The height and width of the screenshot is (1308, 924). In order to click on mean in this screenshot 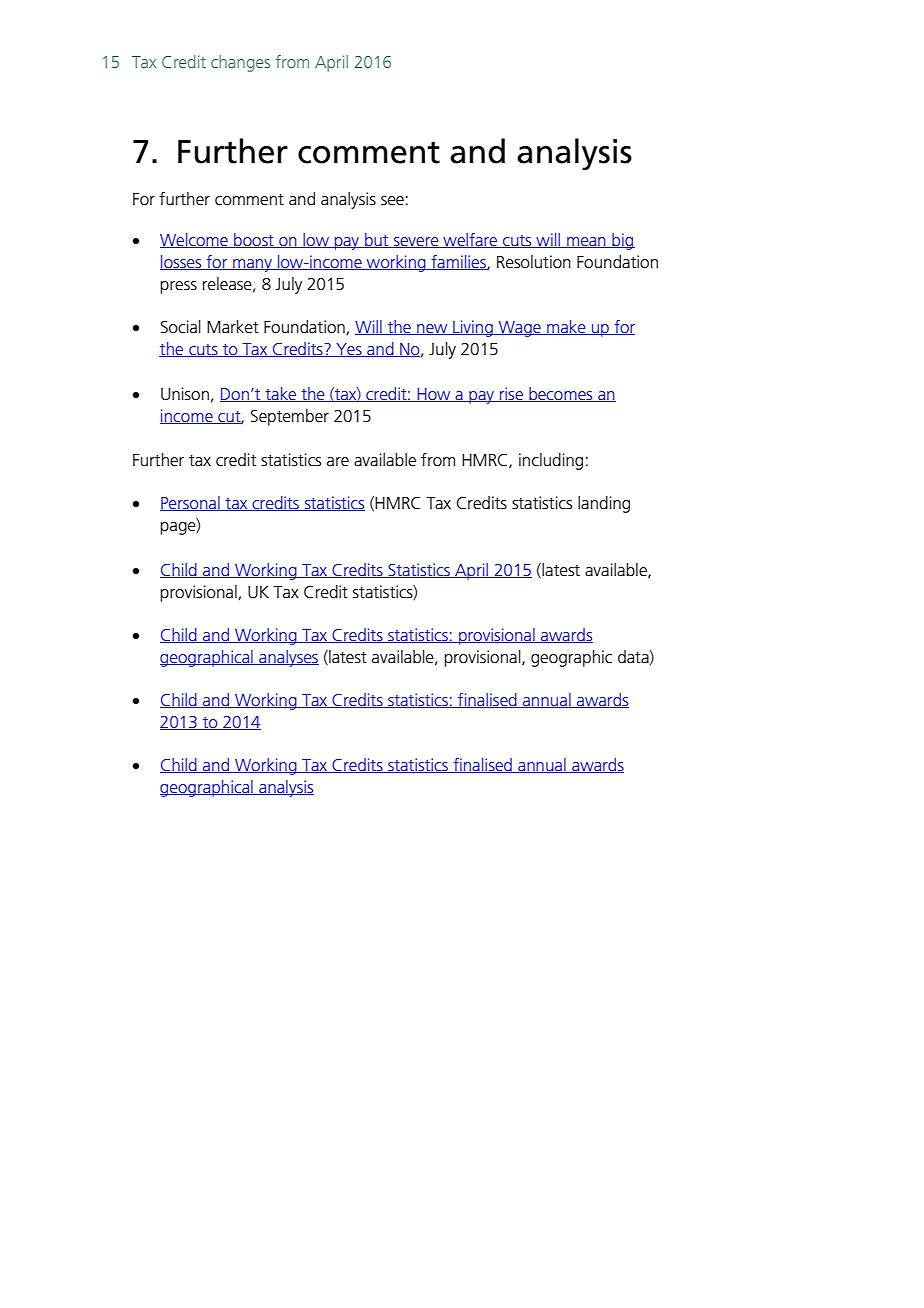, I will do `click(586, 242)`.
